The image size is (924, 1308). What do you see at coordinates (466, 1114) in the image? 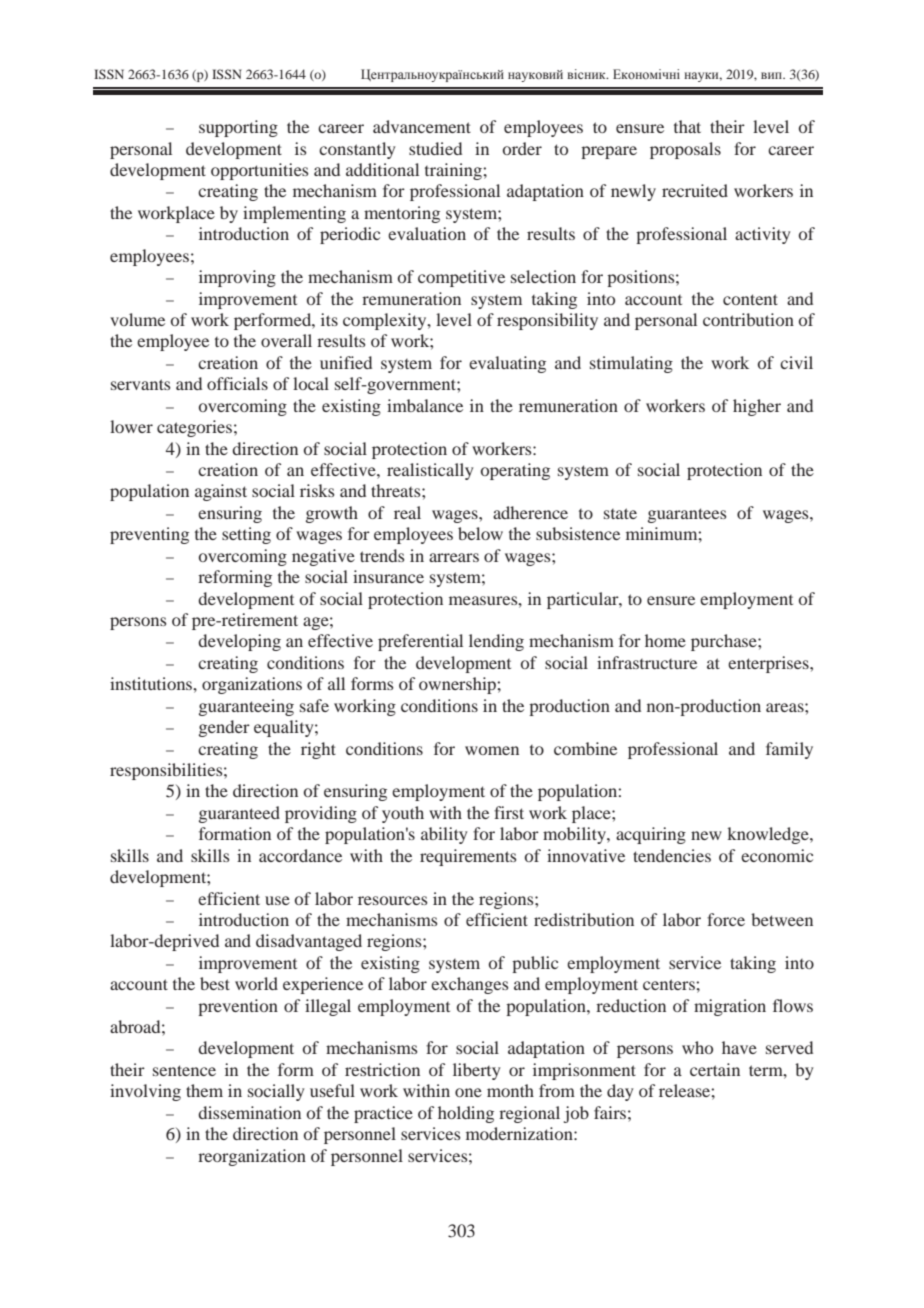
I see `holding` at bounding box center [466, 1114].
